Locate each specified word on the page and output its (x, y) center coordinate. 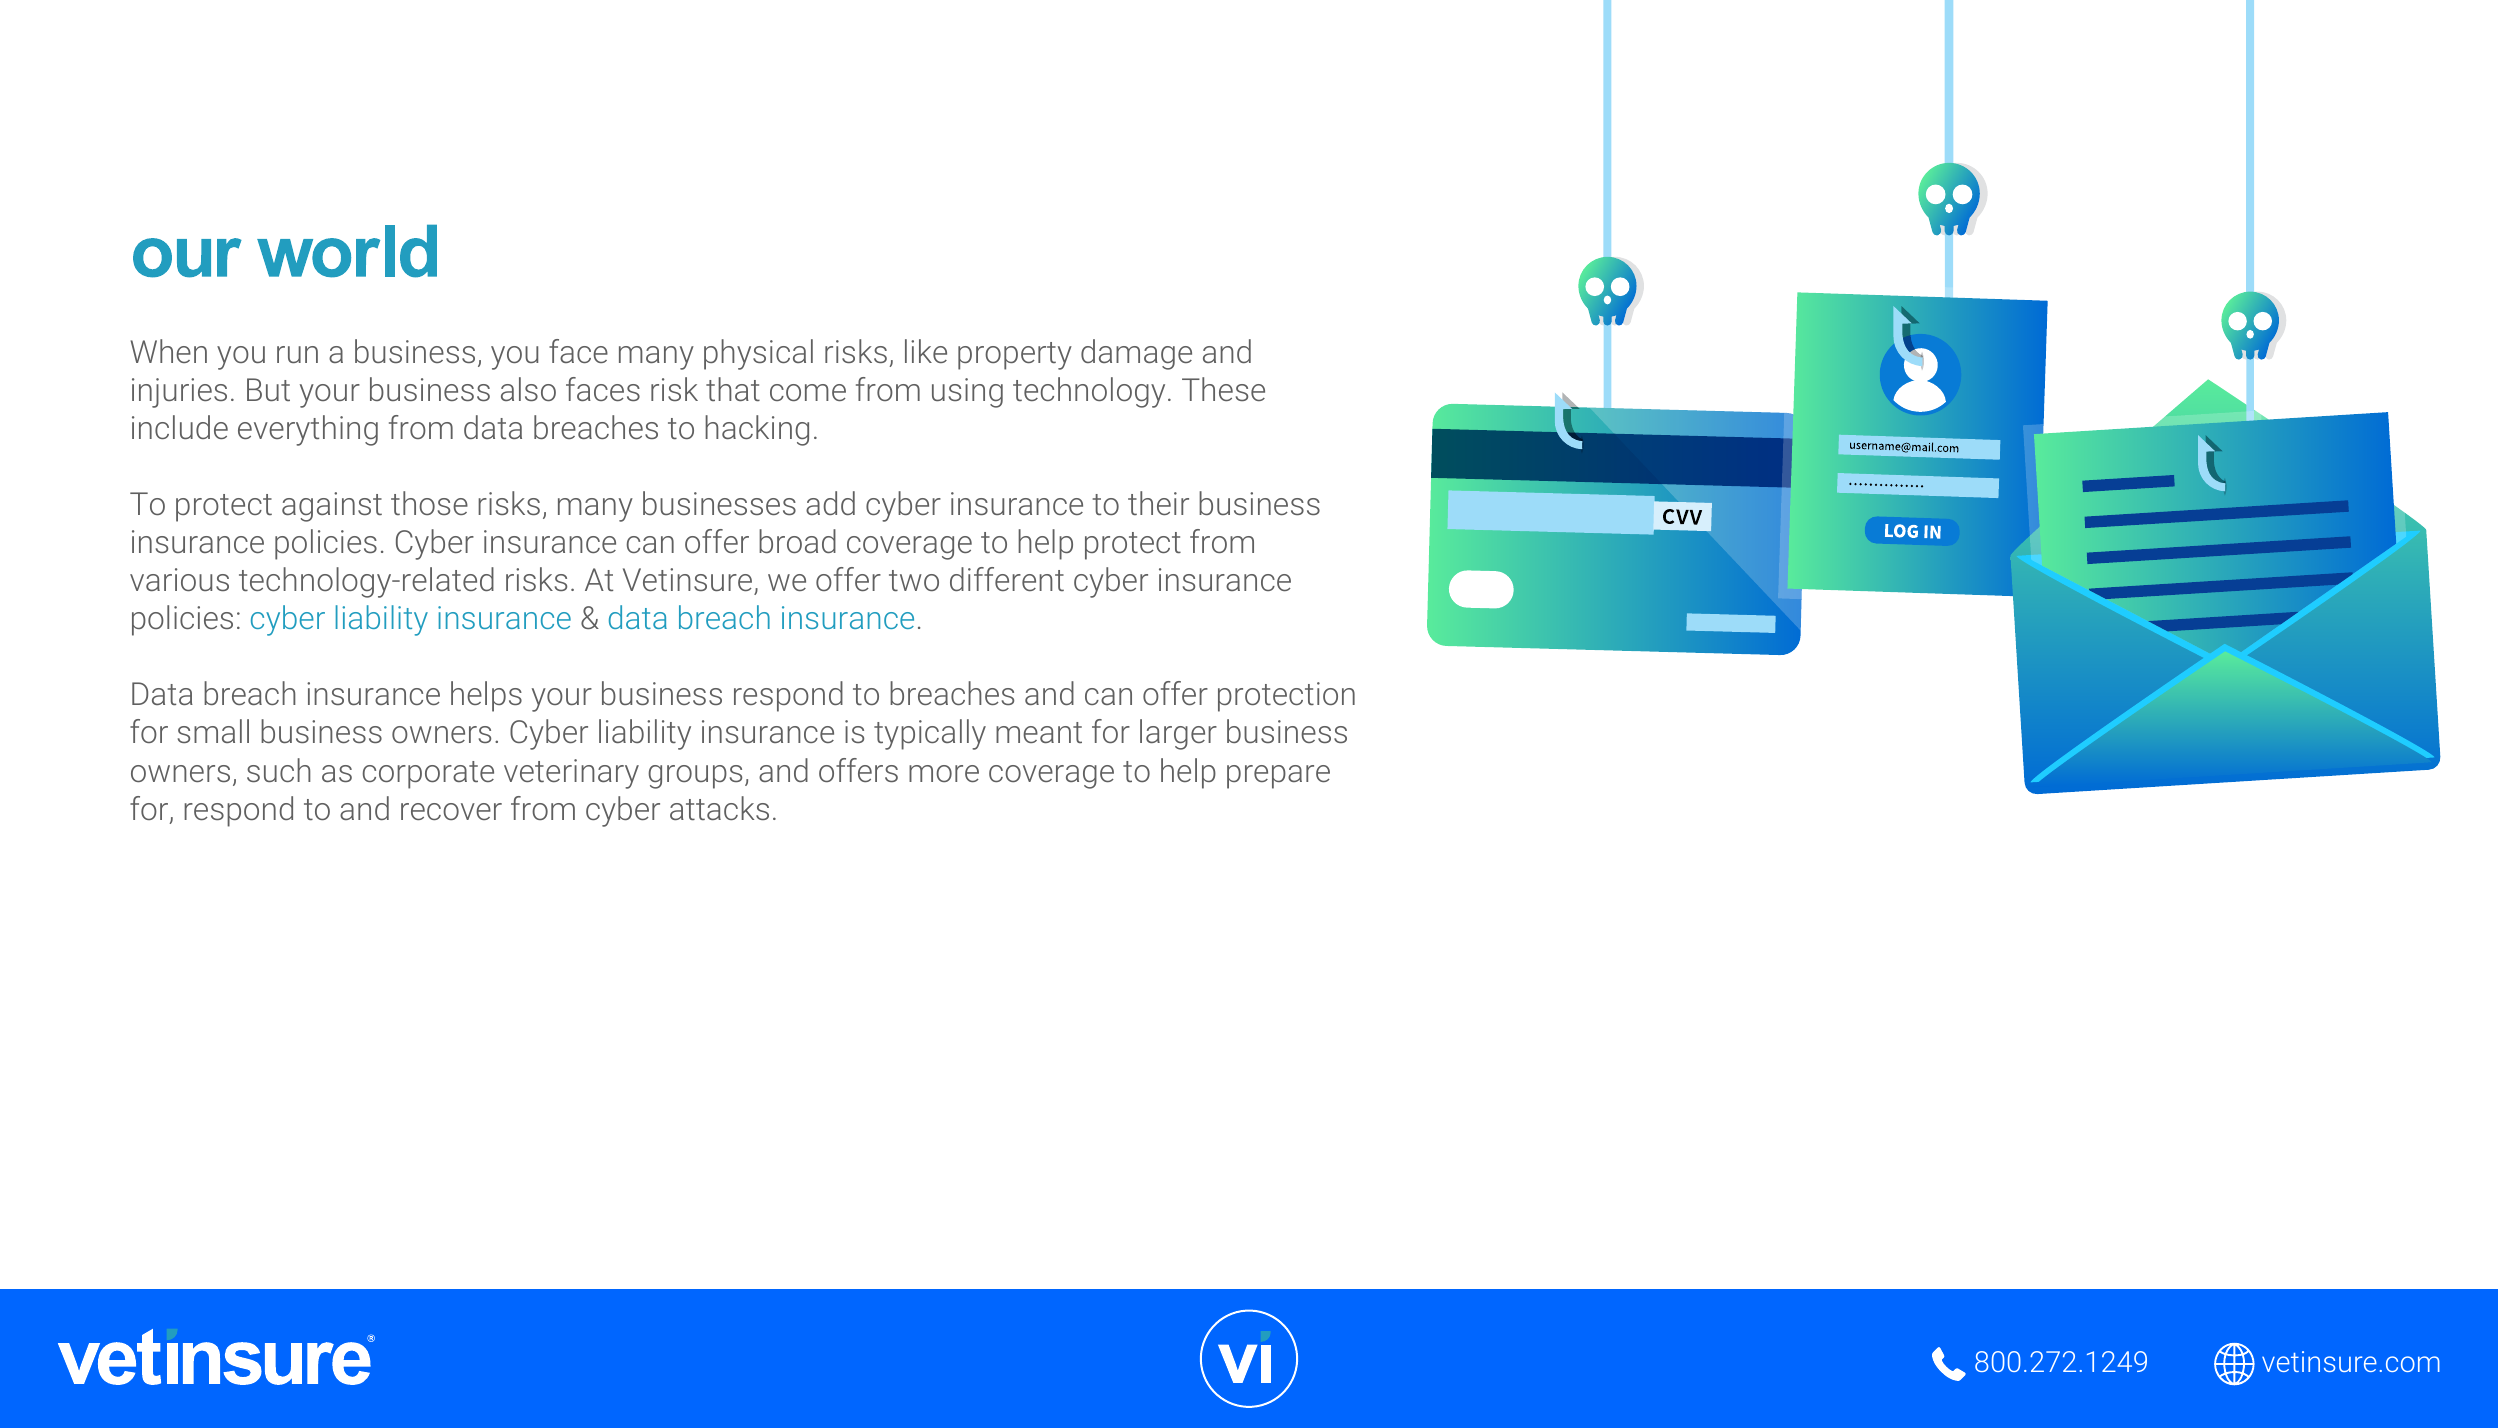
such (279, 770)
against (332, 507)
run (297, 354)
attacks (719, 808)
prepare (1278, 777)
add (830, 503)
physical (758, 354)
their (1158, 503)
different (1007, 579)
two (914, 580)
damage (1136, 354)
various (179, 579)
